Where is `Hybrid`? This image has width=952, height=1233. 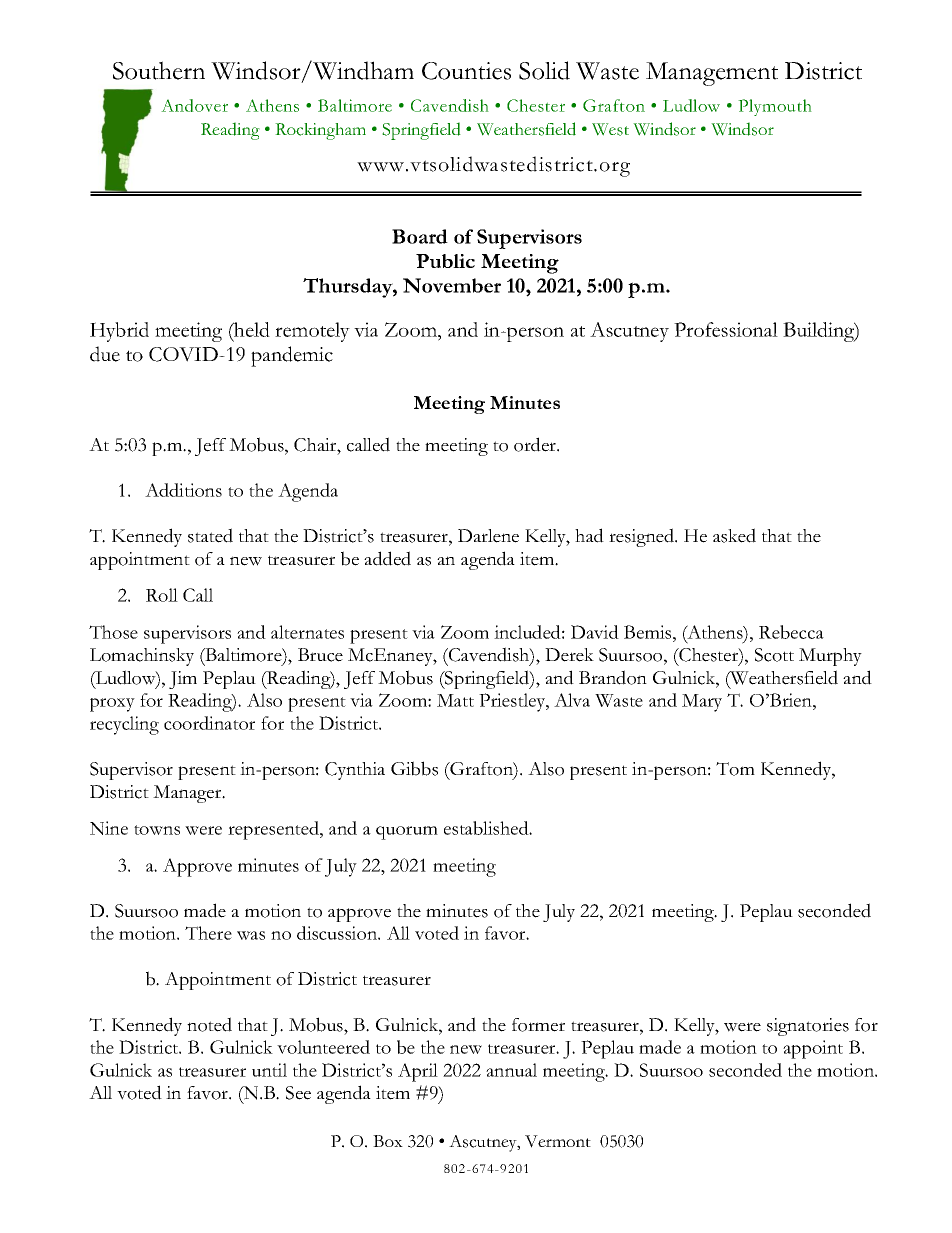 Hybrid is located at coordinates (119, 332).
